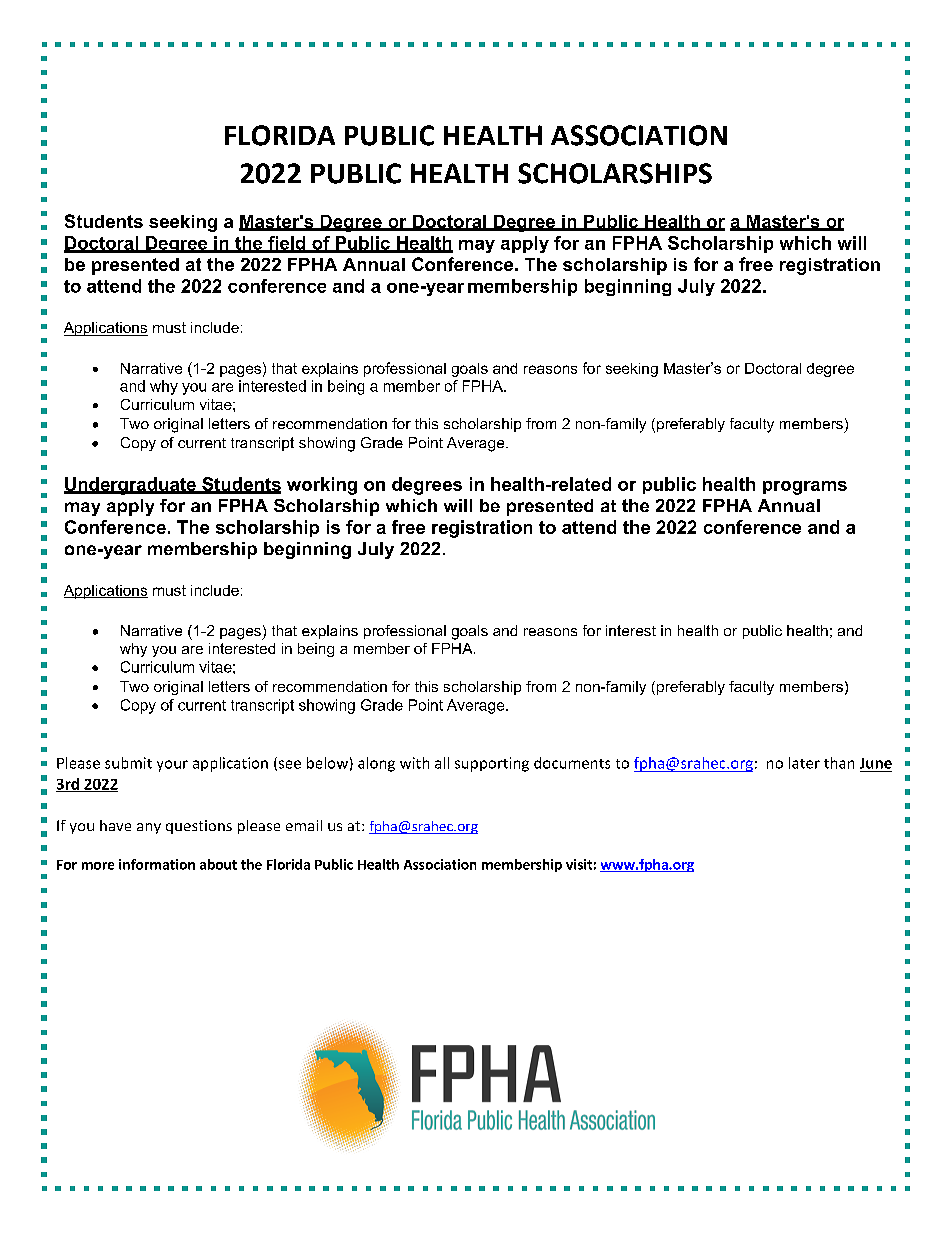  Describe the element at coordinates (218, 864) in the image. I see `about` at that location.
